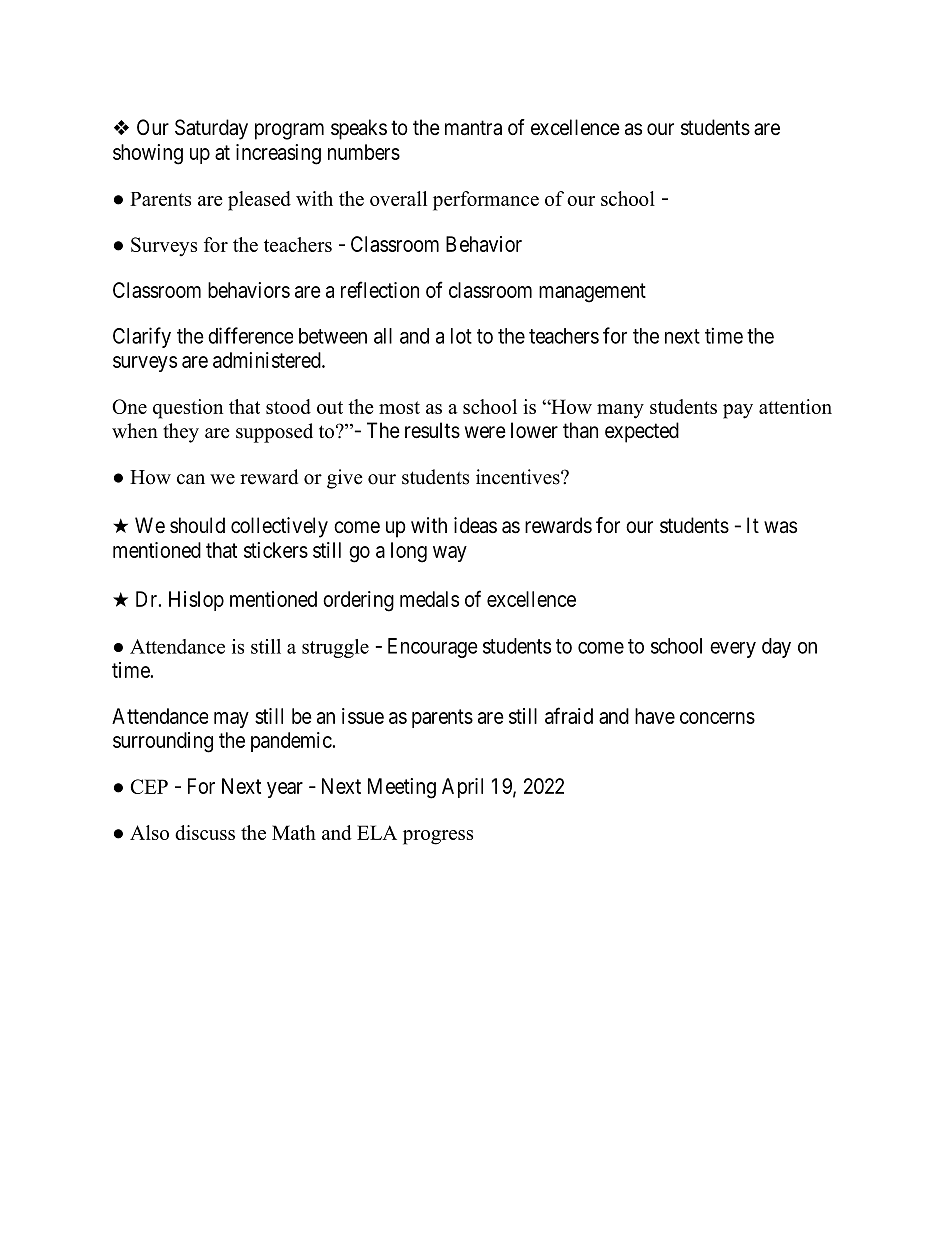  Describe the element at coordinates (519, 477) in the screenshot. I see `incentives` at that location.
